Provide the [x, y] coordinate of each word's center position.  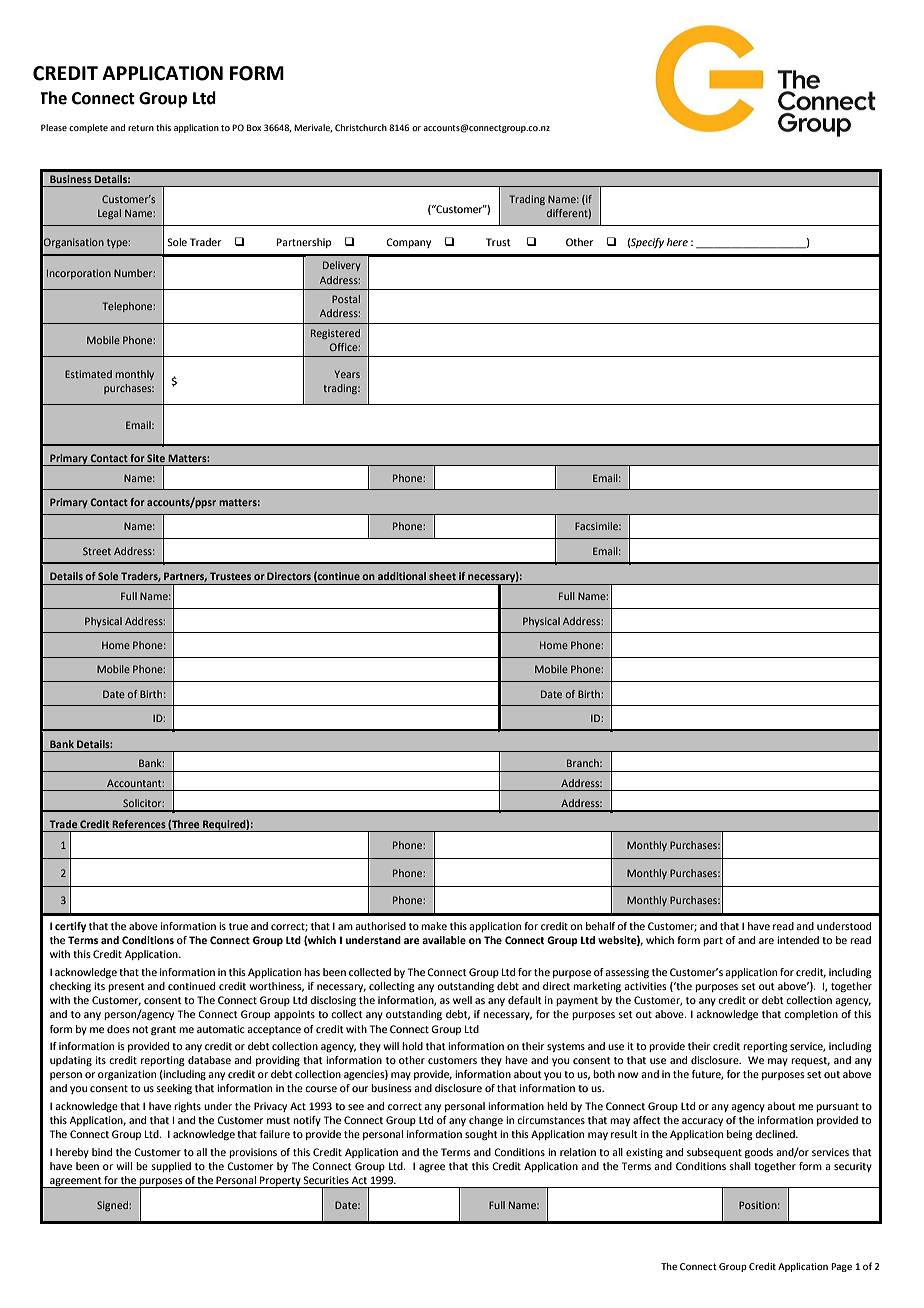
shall [740, 1166]
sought [481, 1135]
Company [408, 243]
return [141, 128]
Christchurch [361, 127]
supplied [171, 1167]
